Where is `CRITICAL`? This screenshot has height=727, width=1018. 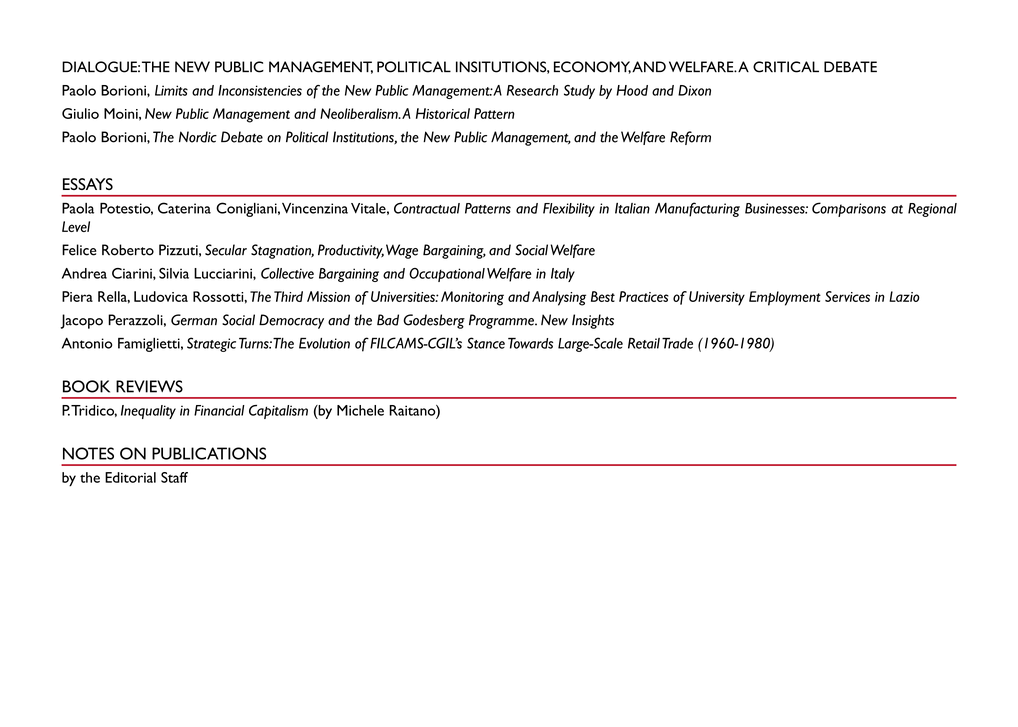
CRITICAL is located at coordinates (786, 67).
